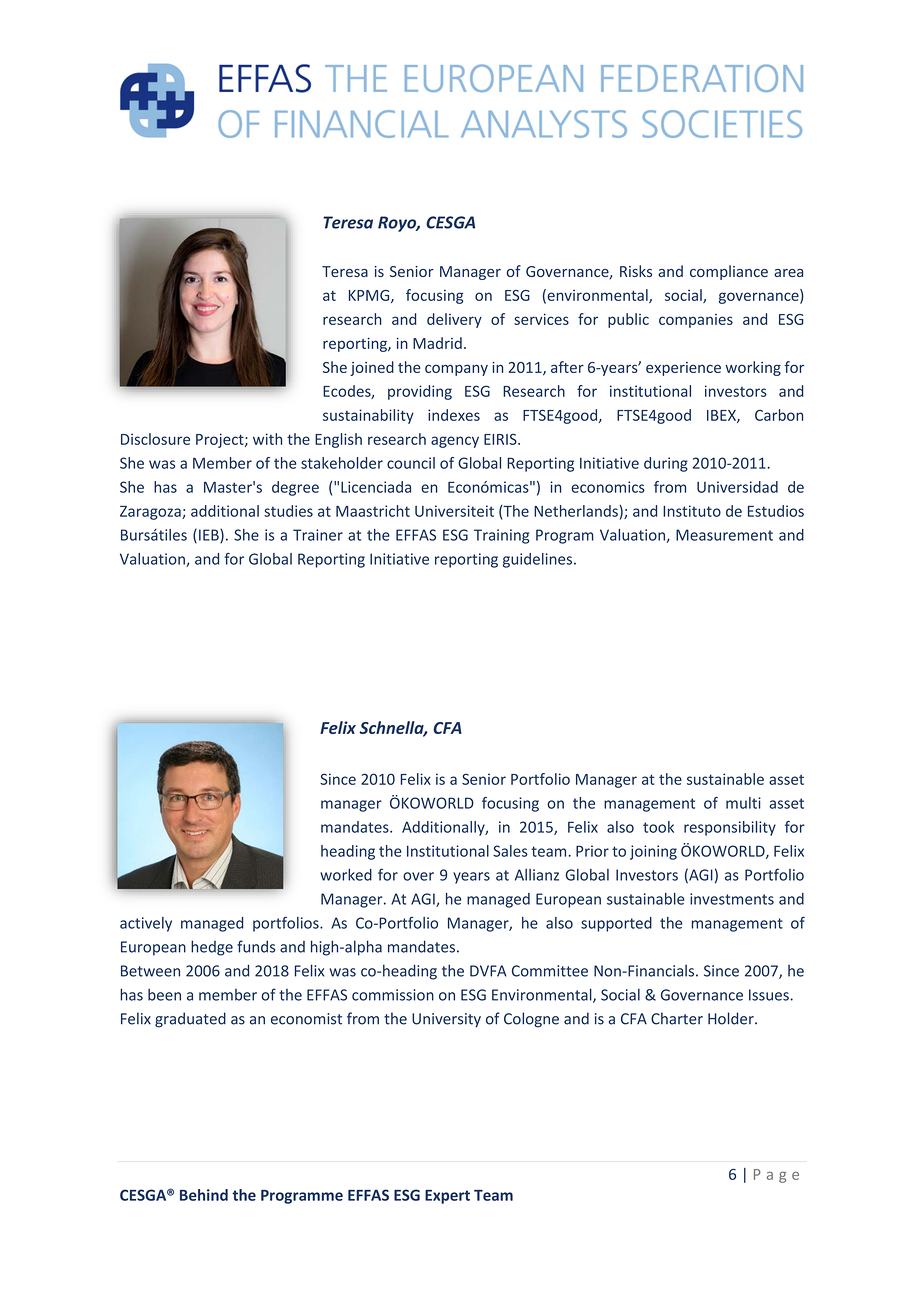 Image resolution: width=924 pixels, height=1307 pixels. I want to click on investments, so click(732, 899).
